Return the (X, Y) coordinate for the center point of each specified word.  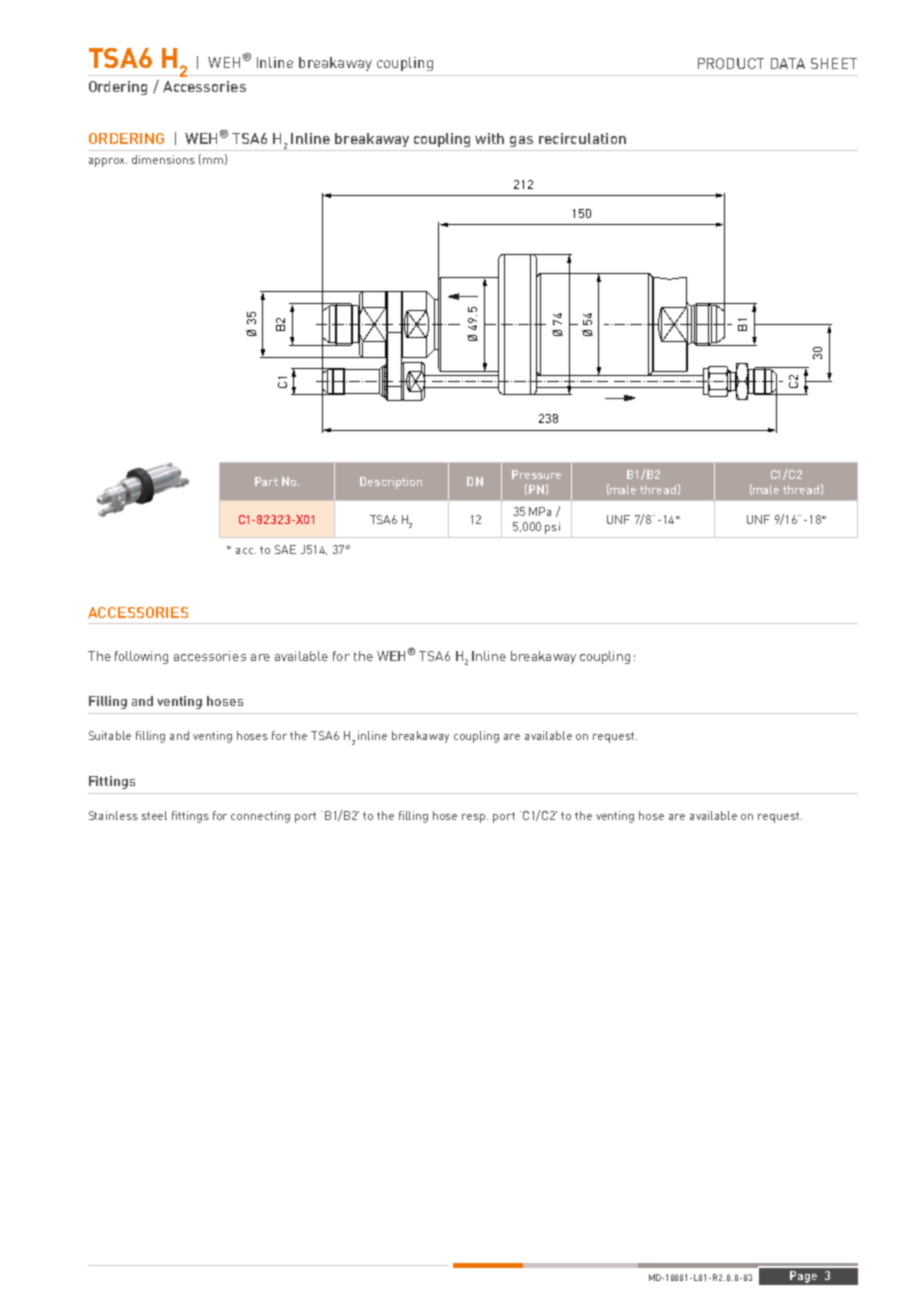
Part (266, 481)
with (489, 138)
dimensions (163, 159)
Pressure (536, 474)
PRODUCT (731, 63)
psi (552, 528)
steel (154, 815)
